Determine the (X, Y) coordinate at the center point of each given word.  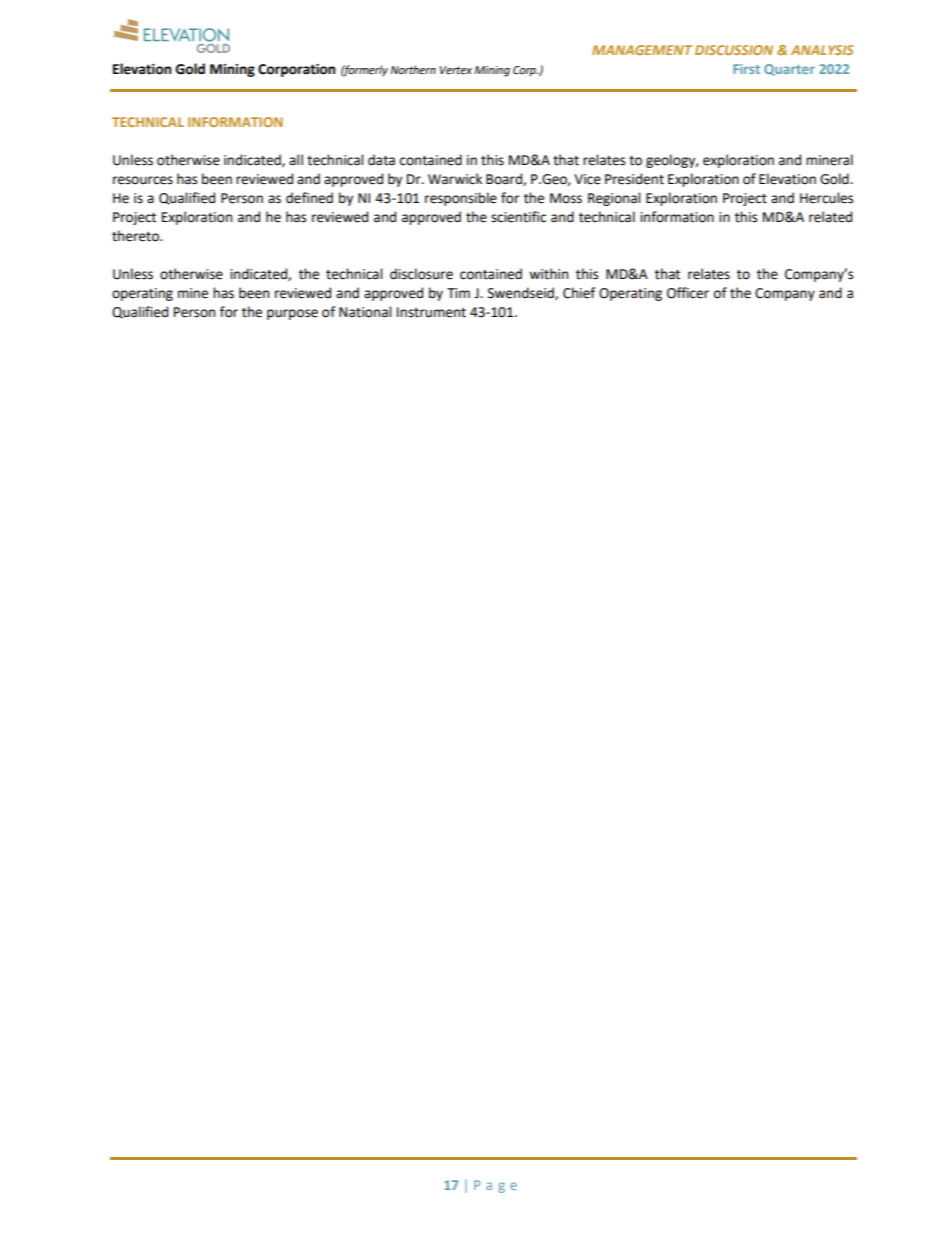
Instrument (431, 312)
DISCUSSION (734, 50)
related (830, 217)
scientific (518, 217)
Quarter (789, 70)
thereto (136, 236)
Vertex (456, 70)
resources (143, 180)
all (296, 160)
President (634, 179)
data (381, 160)
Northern (413, 69)
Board (505, 179)
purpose (292, 314)
